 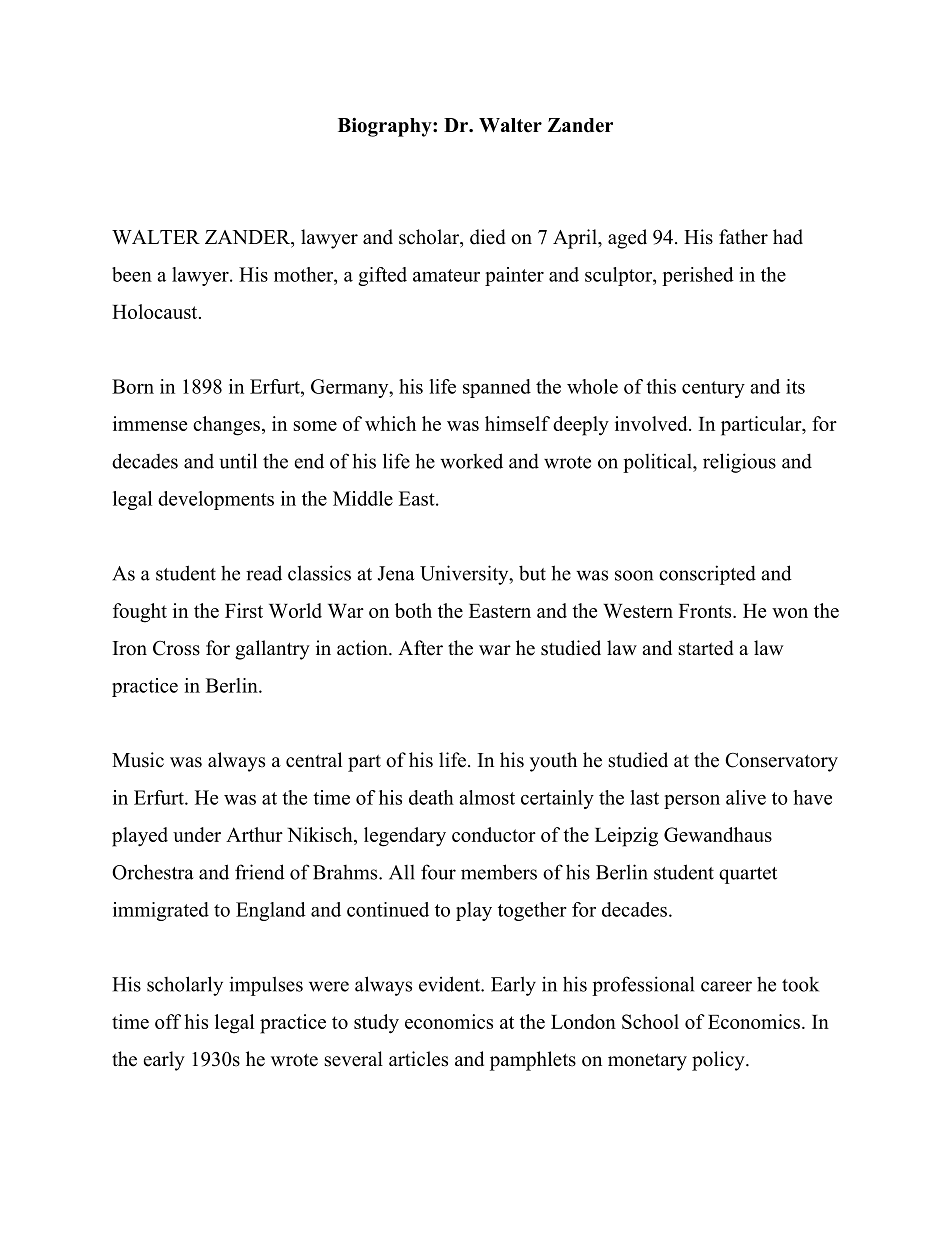 I want to click on Fronts, so click(x=705, y=611).
